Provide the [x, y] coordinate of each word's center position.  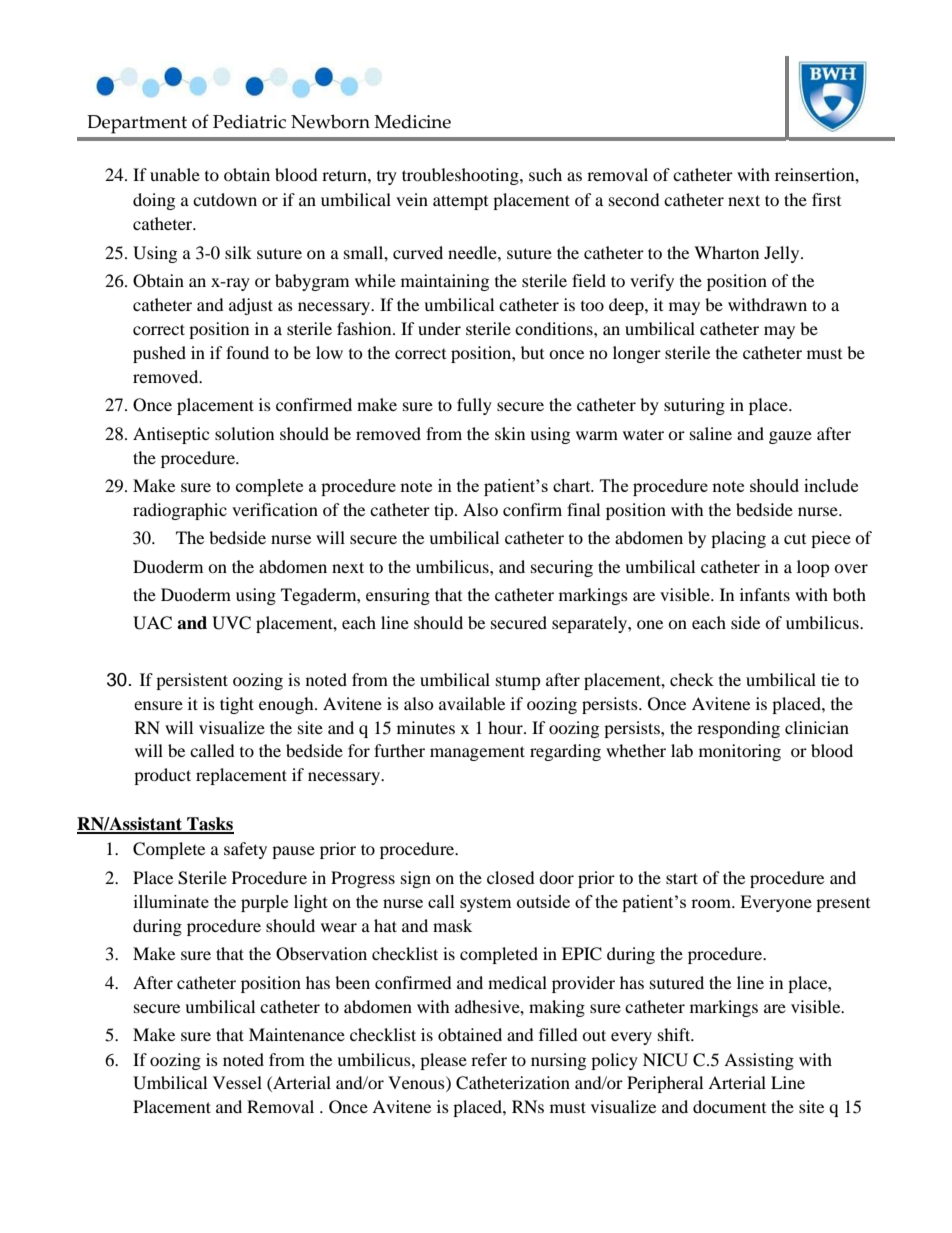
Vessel [237, 1082]
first [826, 199]
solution [244, 433]
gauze [790, 437]
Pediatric [249, 121]
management [477, 753]
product [162, 776]
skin [510, 433]
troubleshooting [461, 176]
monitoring [740, 752]
